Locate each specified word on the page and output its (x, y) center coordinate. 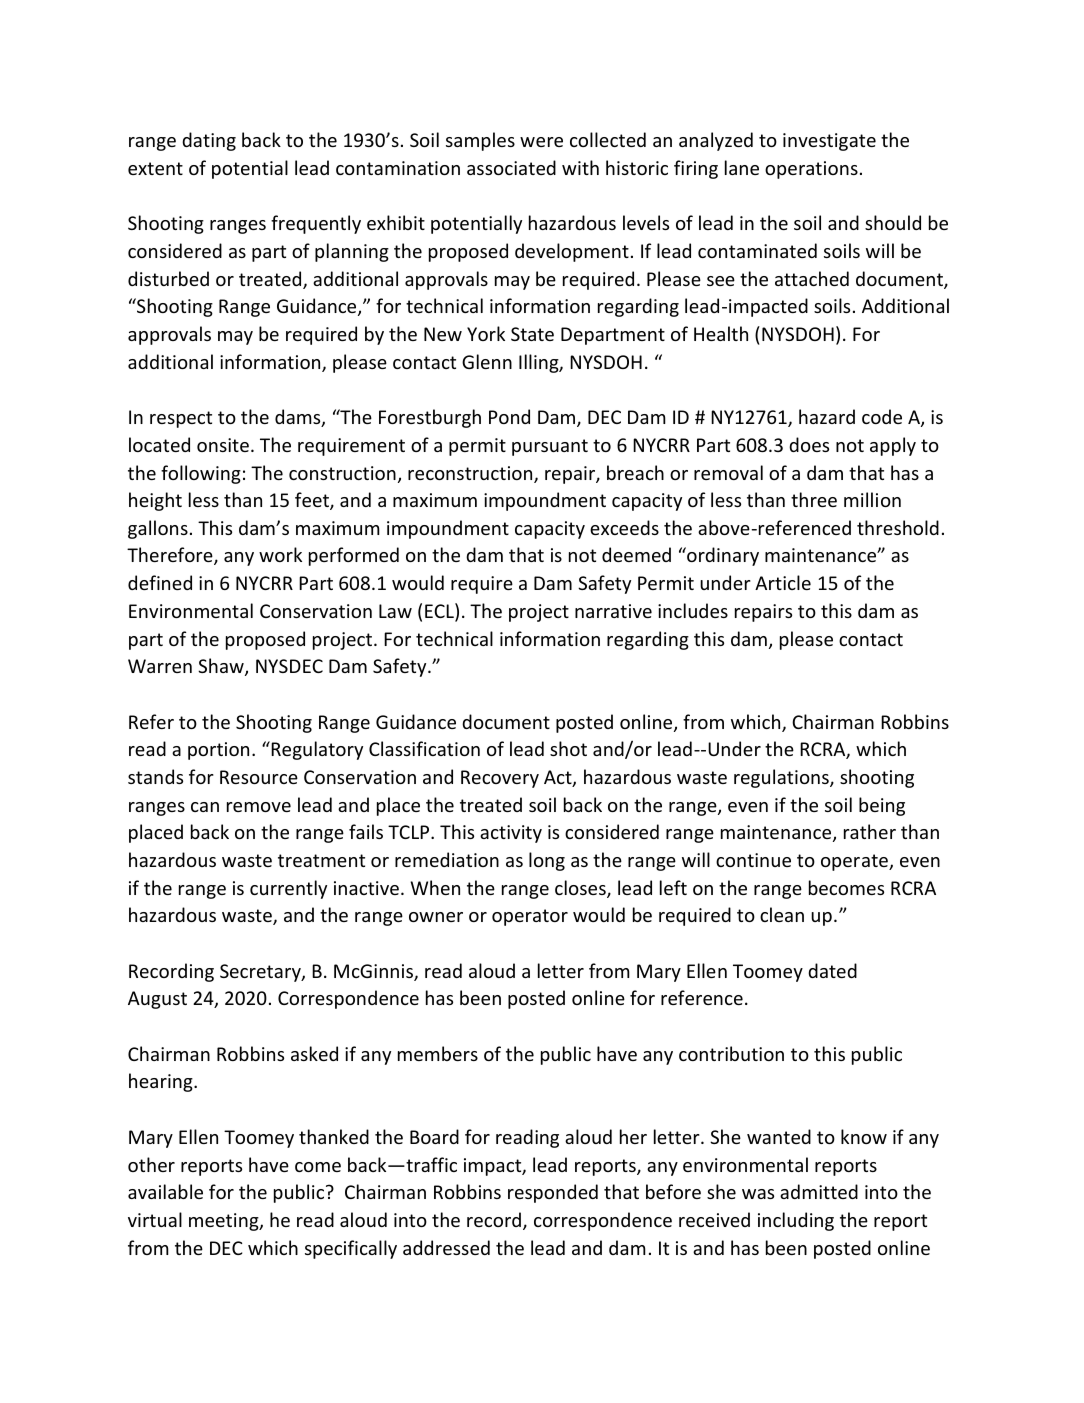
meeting (225, 1222)
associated (511, 167)
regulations (782, 778)
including (796, 1221)
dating (209, 141)
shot (568, 748)
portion (218, 751)
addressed (446, 1247)
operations (811, 170)
